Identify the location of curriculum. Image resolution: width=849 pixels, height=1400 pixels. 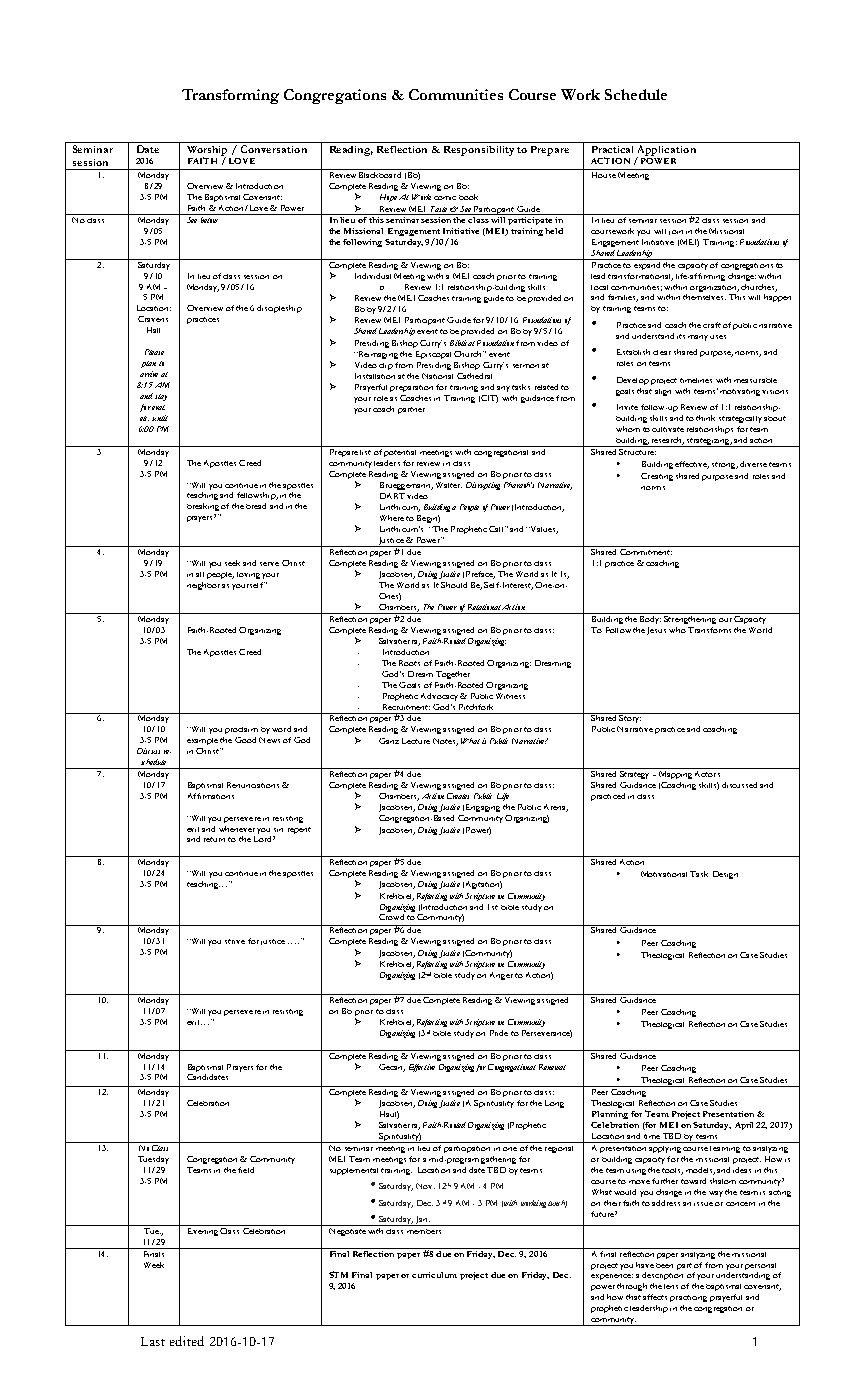
(434, 1275).
